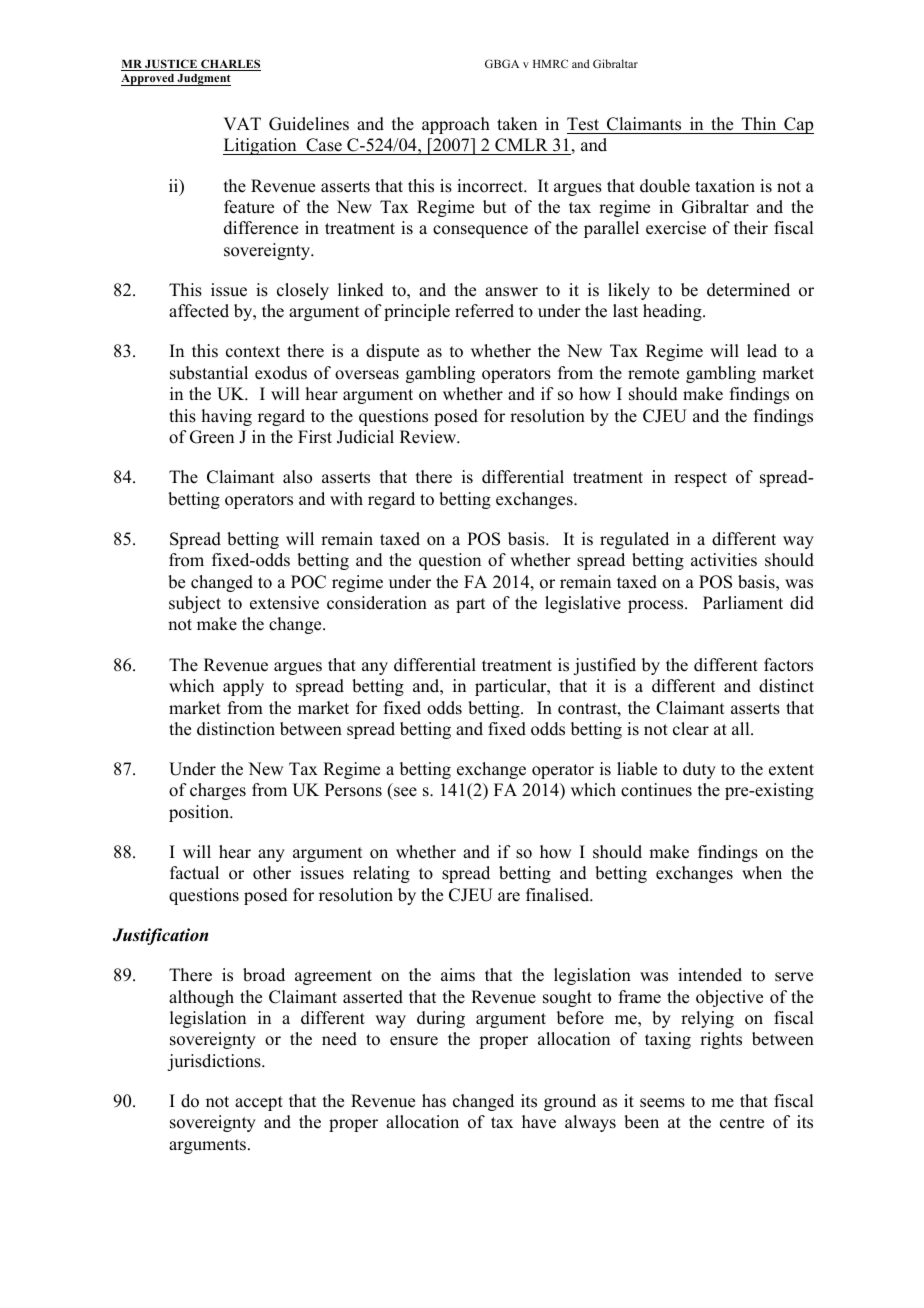 Image resolution: width=924 pixels, height=1308 pixels. Describe the element at coordinates (434, 1101) in the image. I see `has` at that location.
